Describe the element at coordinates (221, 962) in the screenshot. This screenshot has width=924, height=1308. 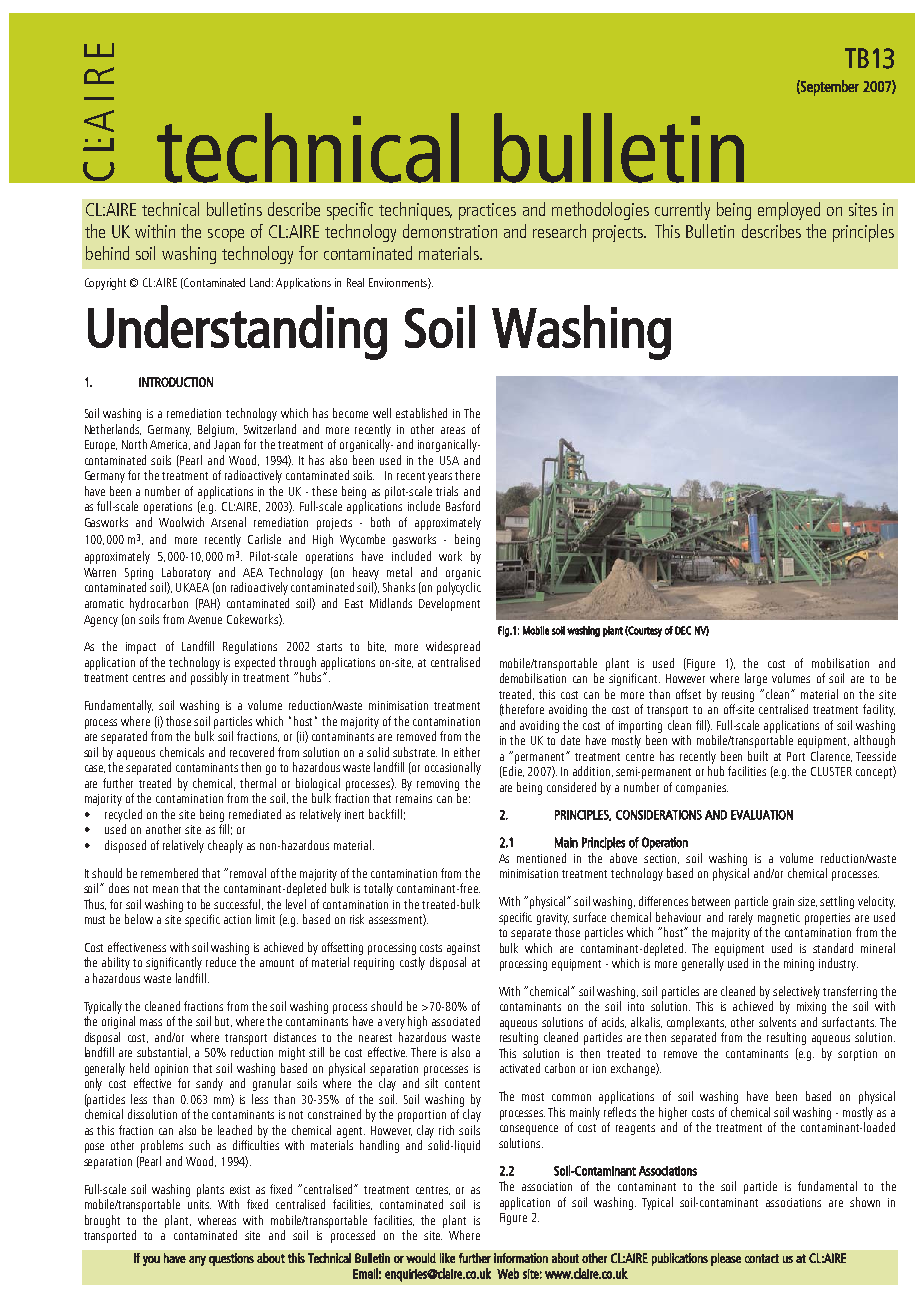
I see `reduce` at that location.
